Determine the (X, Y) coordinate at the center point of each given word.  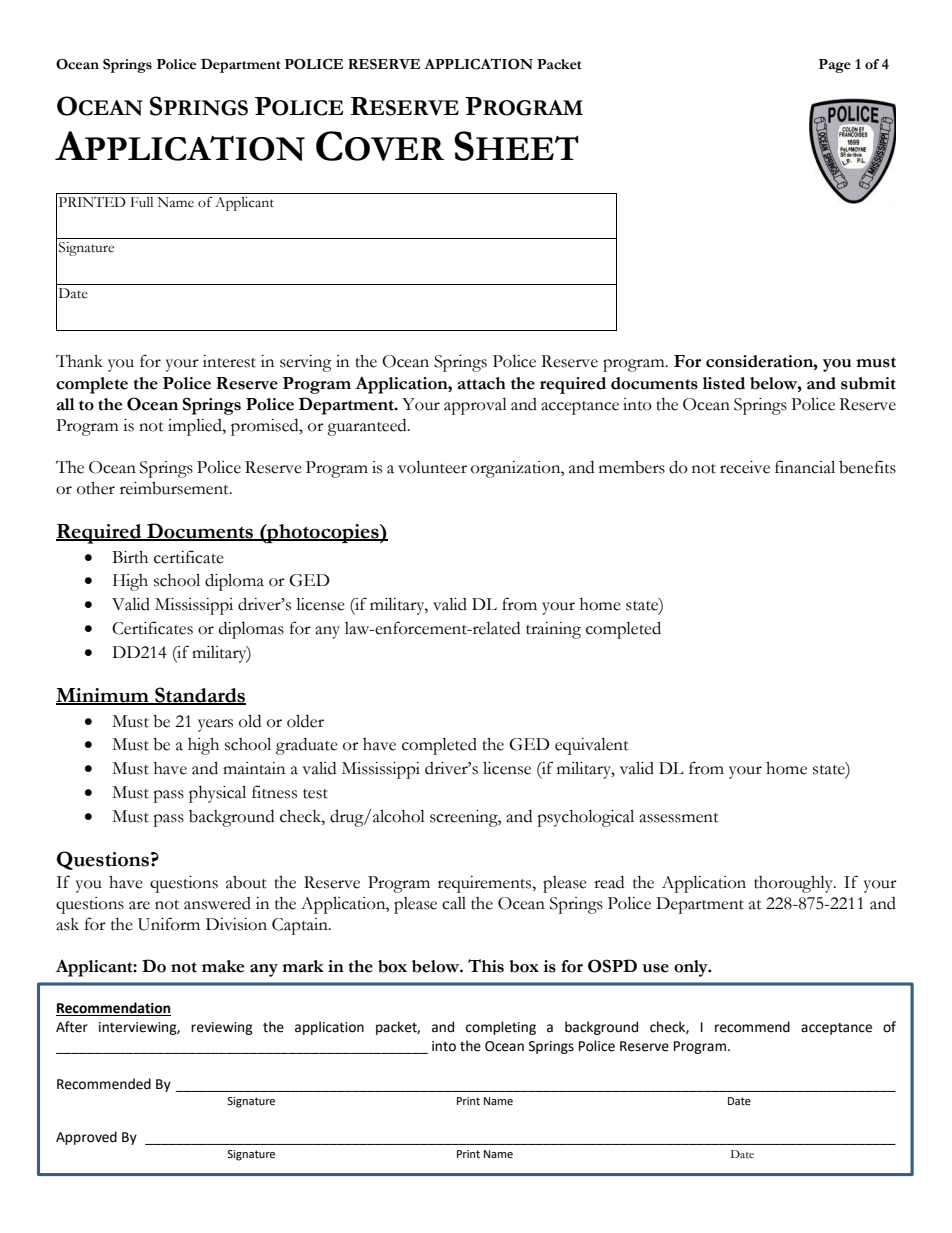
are (139, 905)
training (553, 630)
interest (229, 361)
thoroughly (794, 884)
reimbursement (175, 488)
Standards (199, 696)
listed (724, 383)
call (454, 903)
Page (835, 66)
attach (482, 383)
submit (868, 383)
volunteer (432, 467)
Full (142, 202)
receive (745, 467)
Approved (86, 1138)
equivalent (592, 746)
